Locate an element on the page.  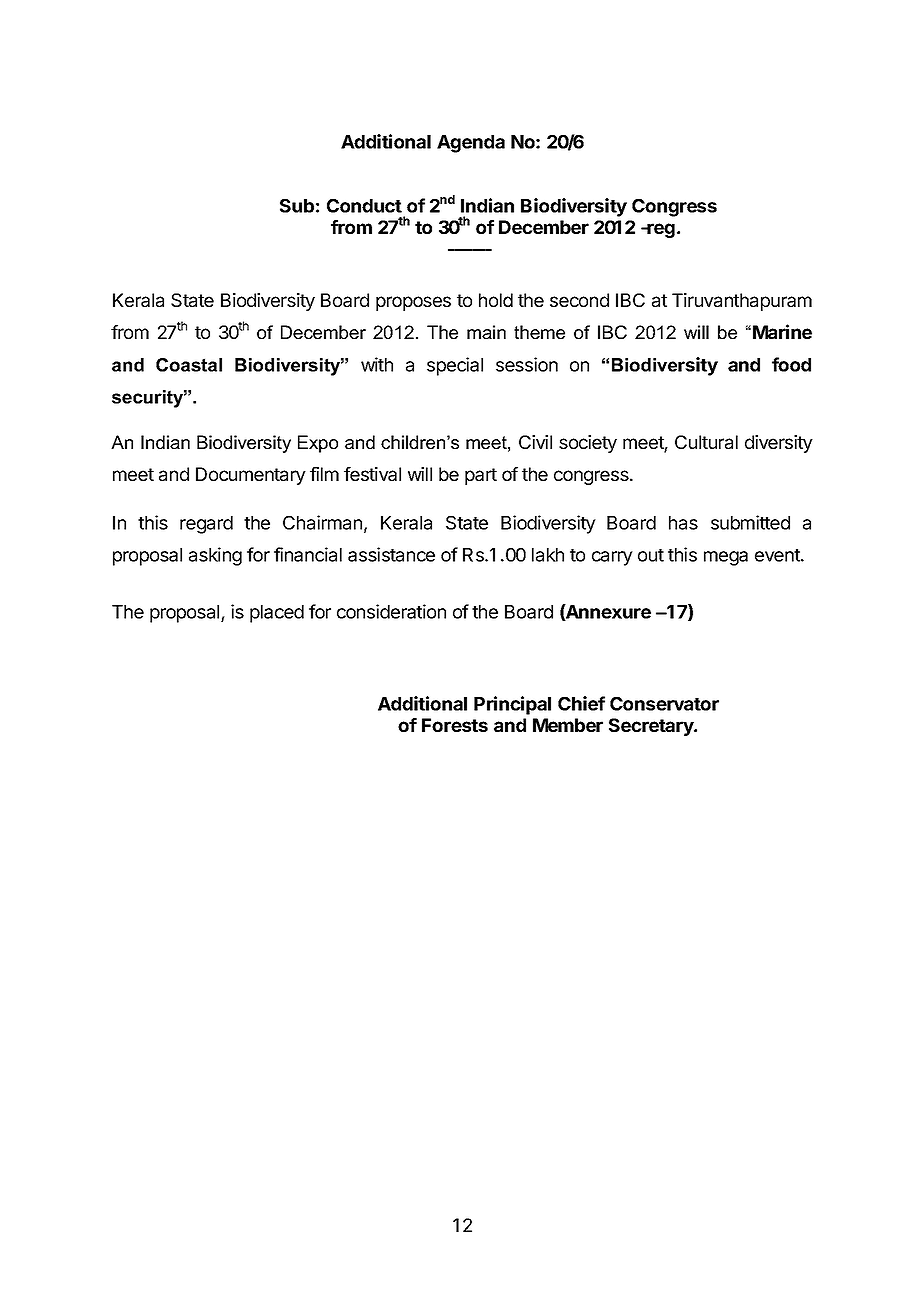
Agenda is located at coordinates (471, 144).
